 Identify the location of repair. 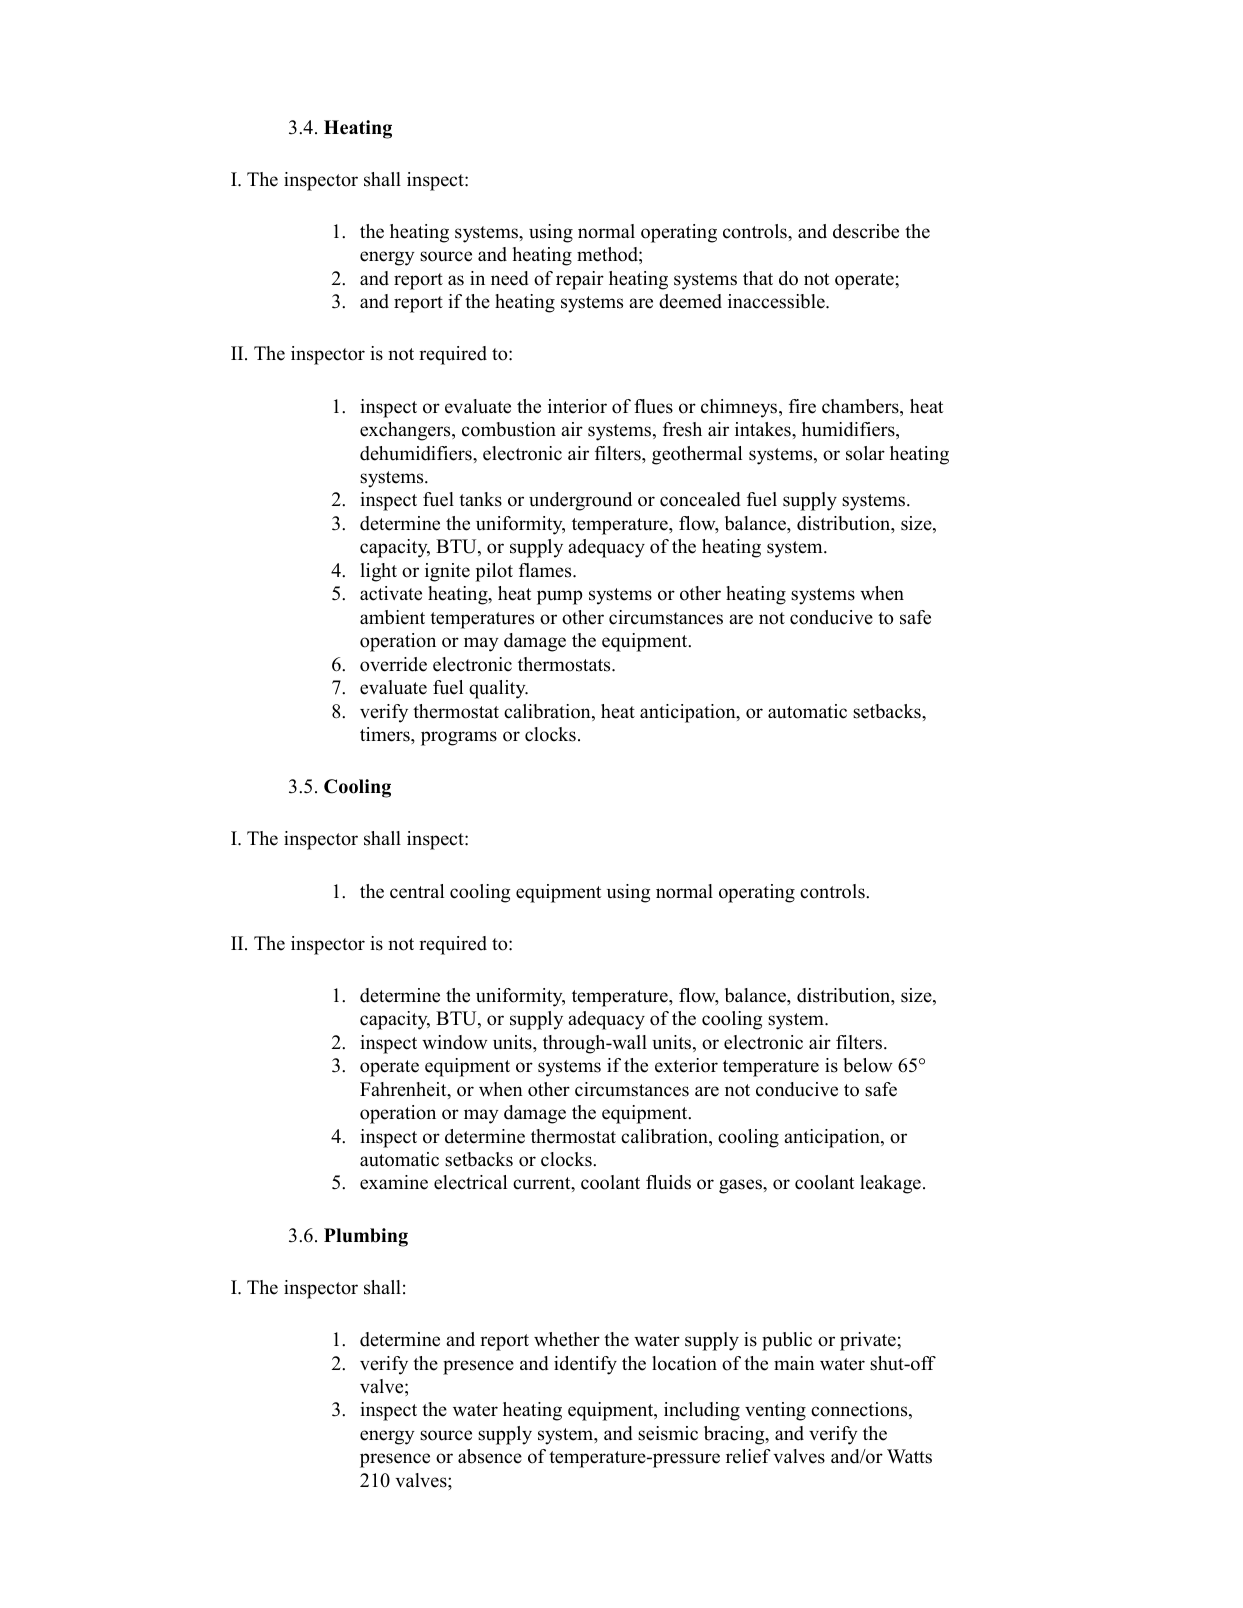
(580, 280).
